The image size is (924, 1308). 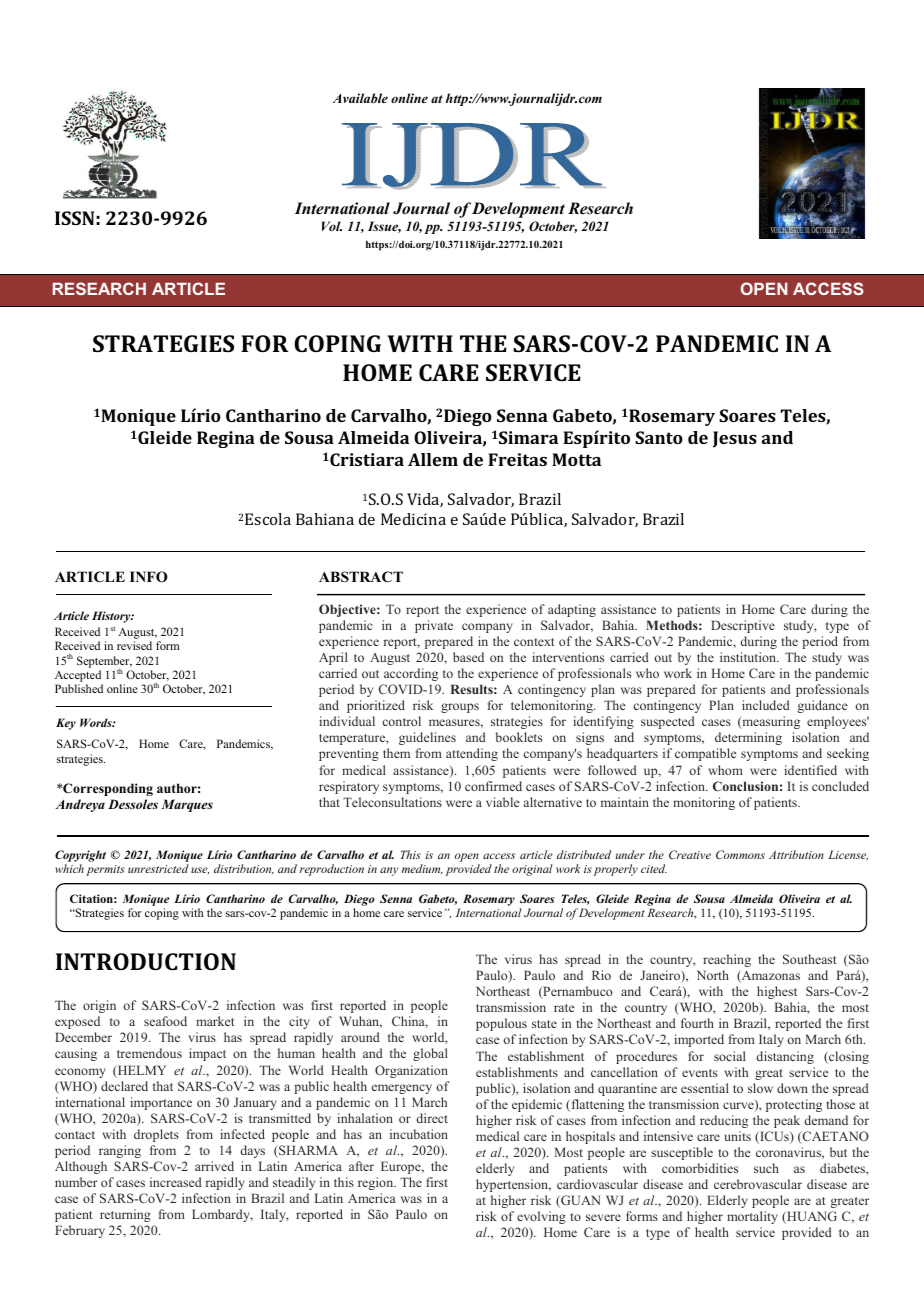 What do you see at coordinates (725, 770) in the document?
I see `whom` at bounding box center [725, 770].
